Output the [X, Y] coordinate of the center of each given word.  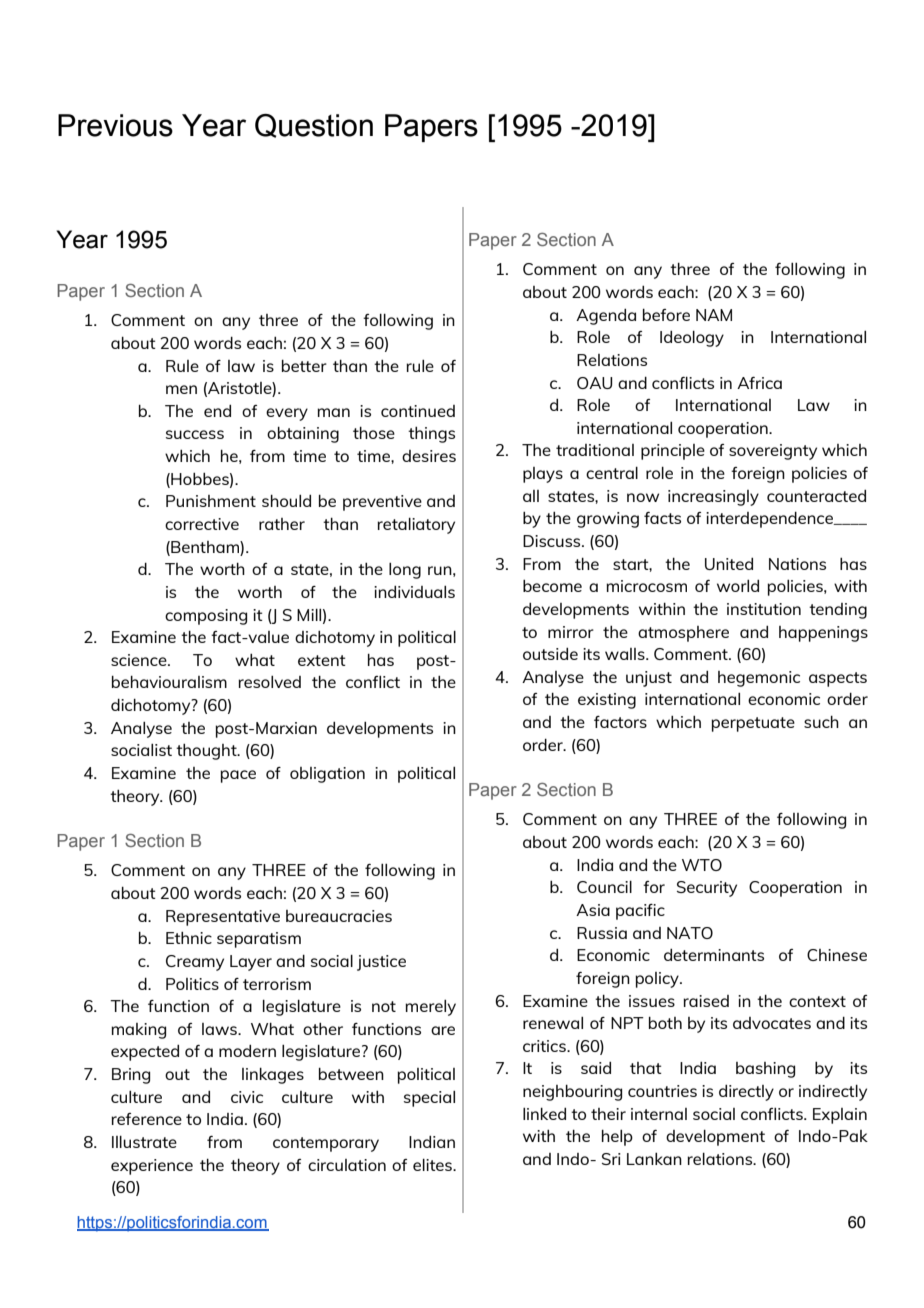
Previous [115, 125]
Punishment [211, 501]
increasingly [713, 498]
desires [429, 456]
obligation [327, 775]
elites [433, 1165]
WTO [702, 865]
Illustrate [144, 1142]
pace [238, 776]
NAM [714, 315]
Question [314, 126]
